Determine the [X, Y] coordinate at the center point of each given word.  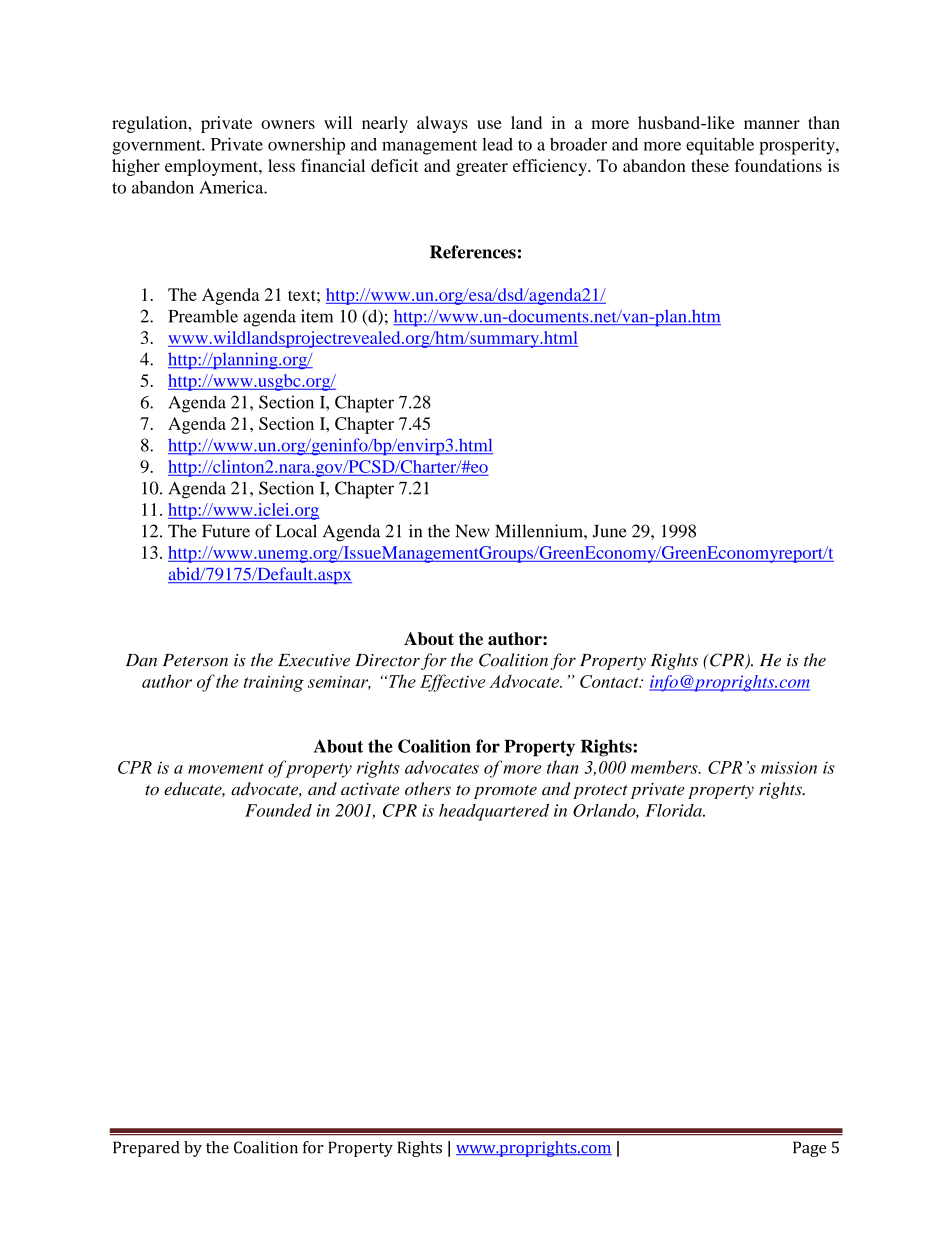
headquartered [494, 812]
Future [226, 531]
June [610, 531]
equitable [720, 146]
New [473, 531]
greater [482, 168]
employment [212, 167]
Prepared [146, 1149]
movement [226, 768]
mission [789, 767]
